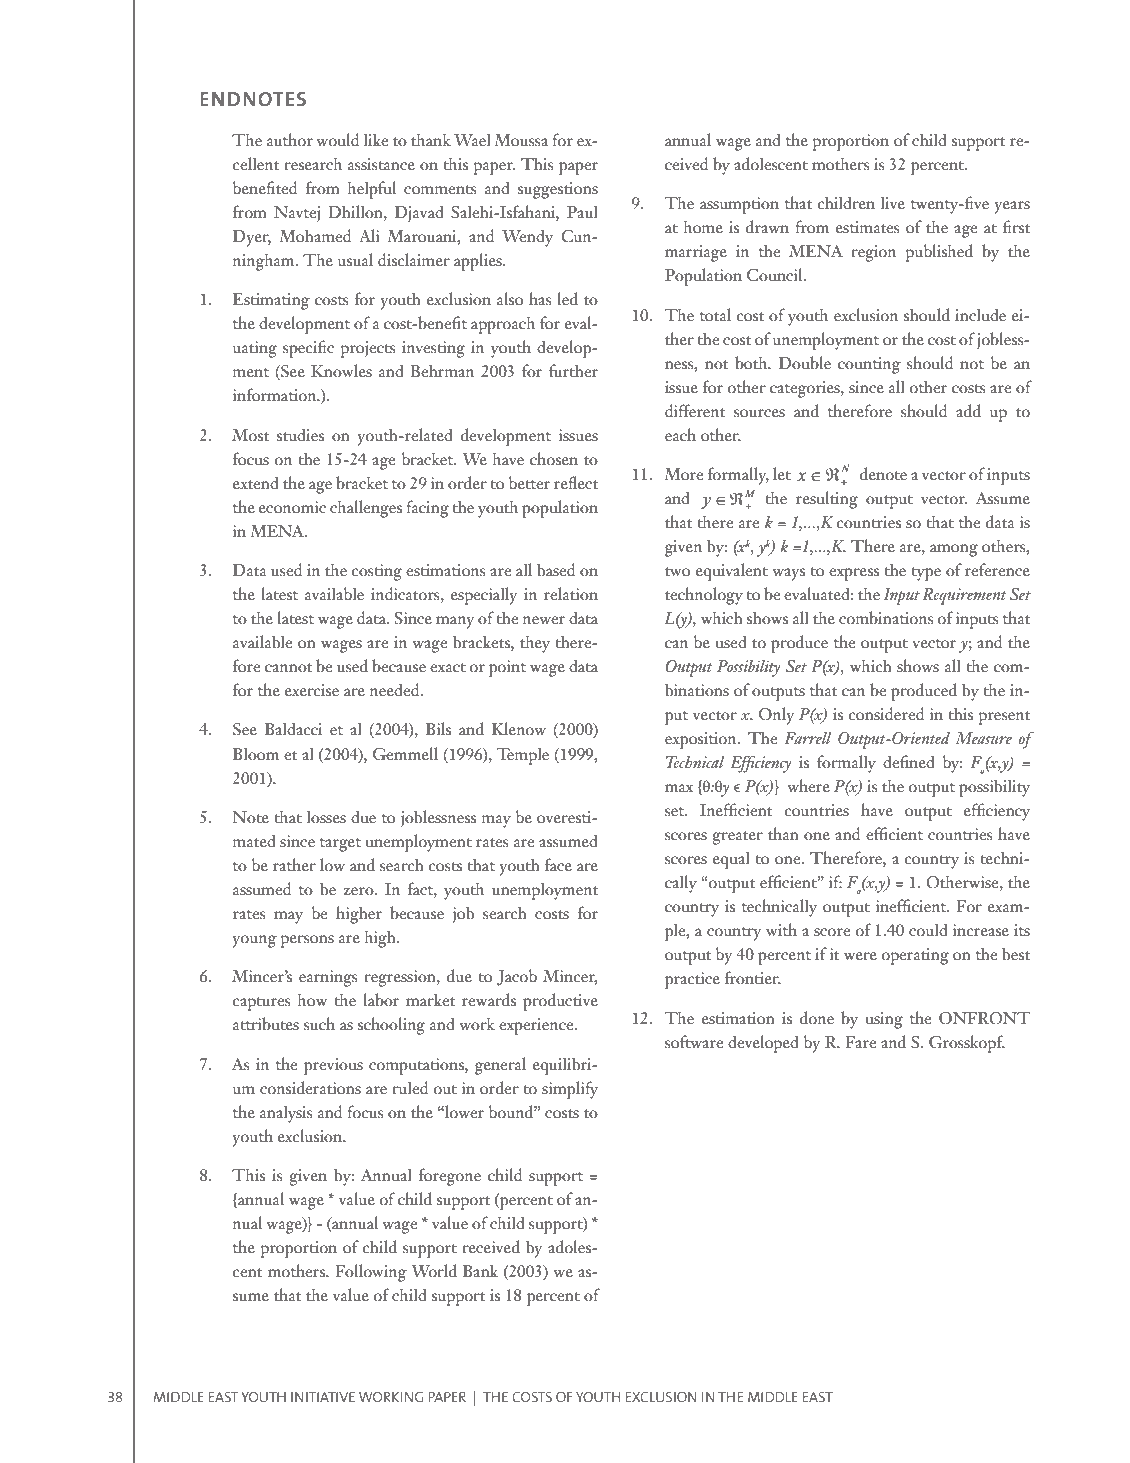  I want to click on live, so click(893, 203).
